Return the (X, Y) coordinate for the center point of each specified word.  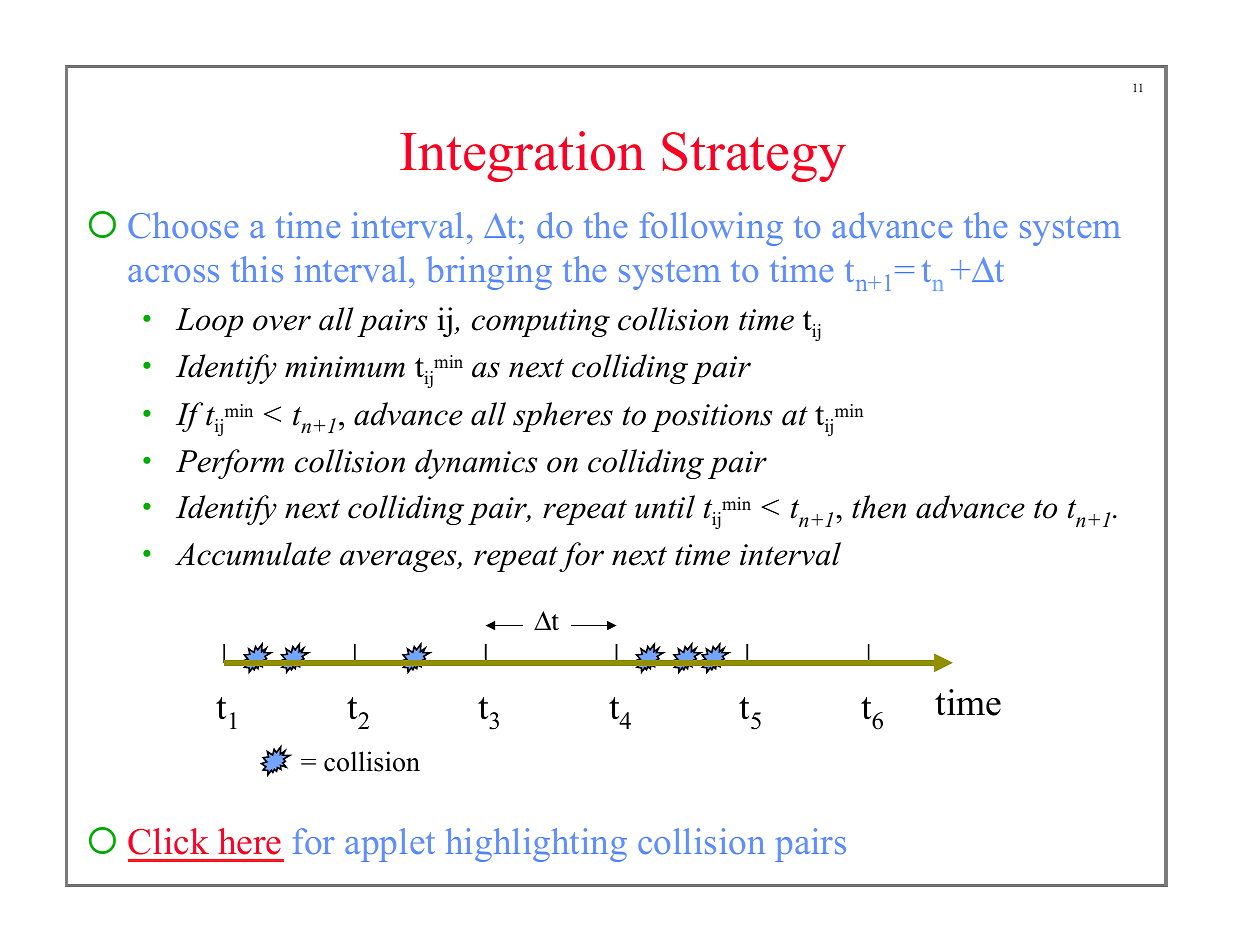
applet (390, 845)
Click (168, 841)
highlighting (536, 845)
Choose (183, 225)
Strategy (754, 157)
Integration (522, 156)
